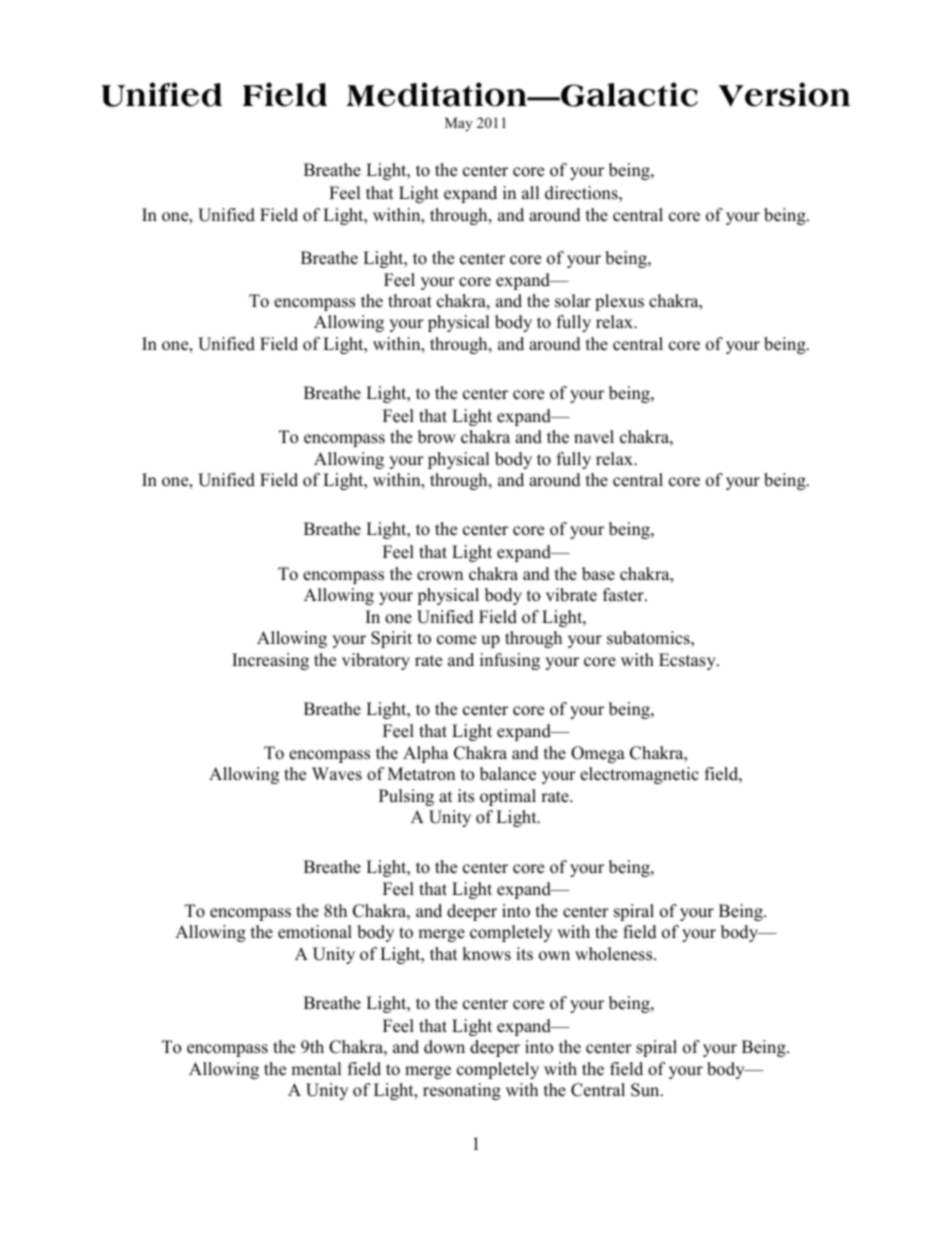 This document has height=1233, width=952. What do you see at coordinates (316, 1069) in the document?
I see `mental` at bounding box center [316, 1069].
